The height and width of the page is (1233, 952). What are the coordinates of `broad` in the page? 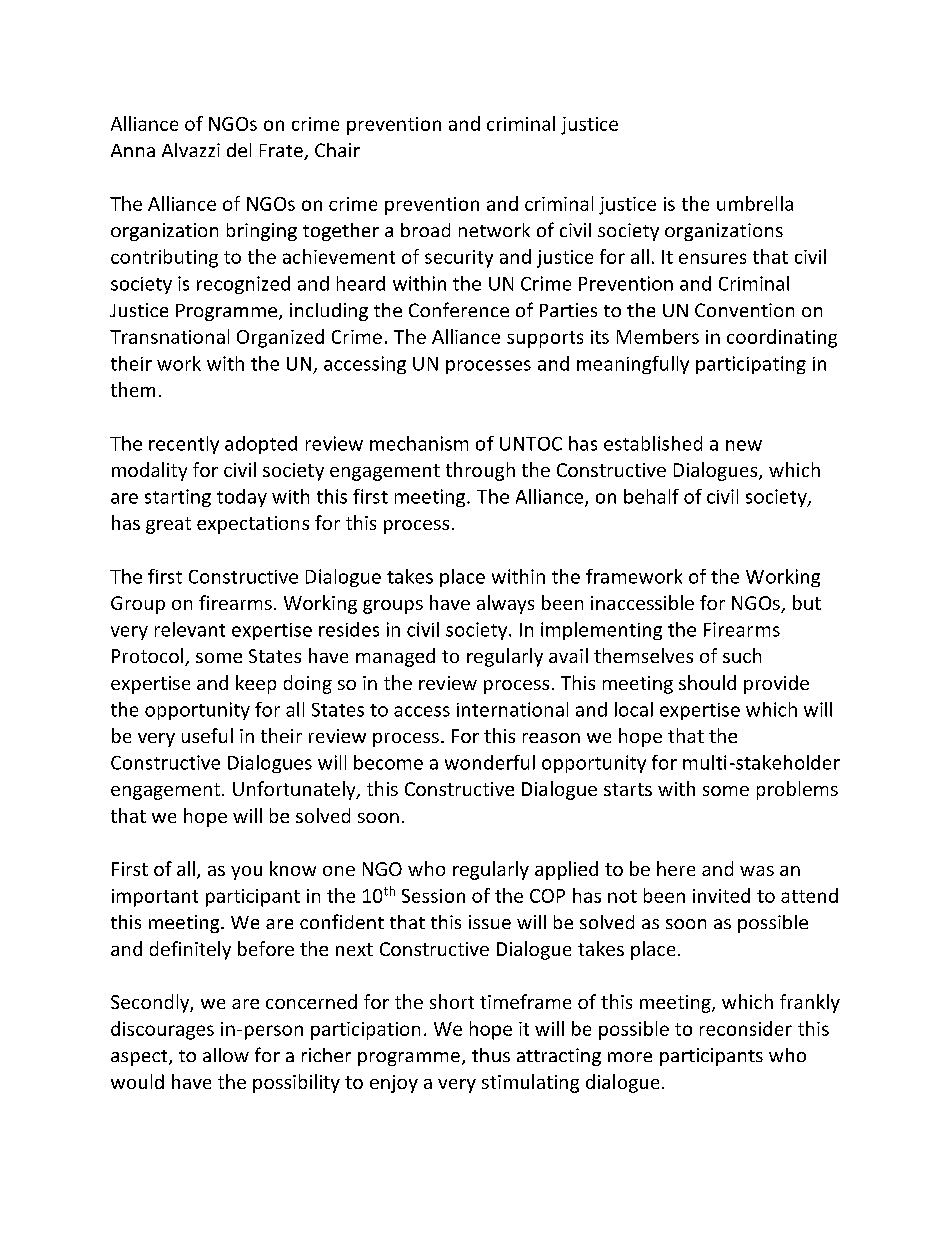 It's located at (425, 230).
